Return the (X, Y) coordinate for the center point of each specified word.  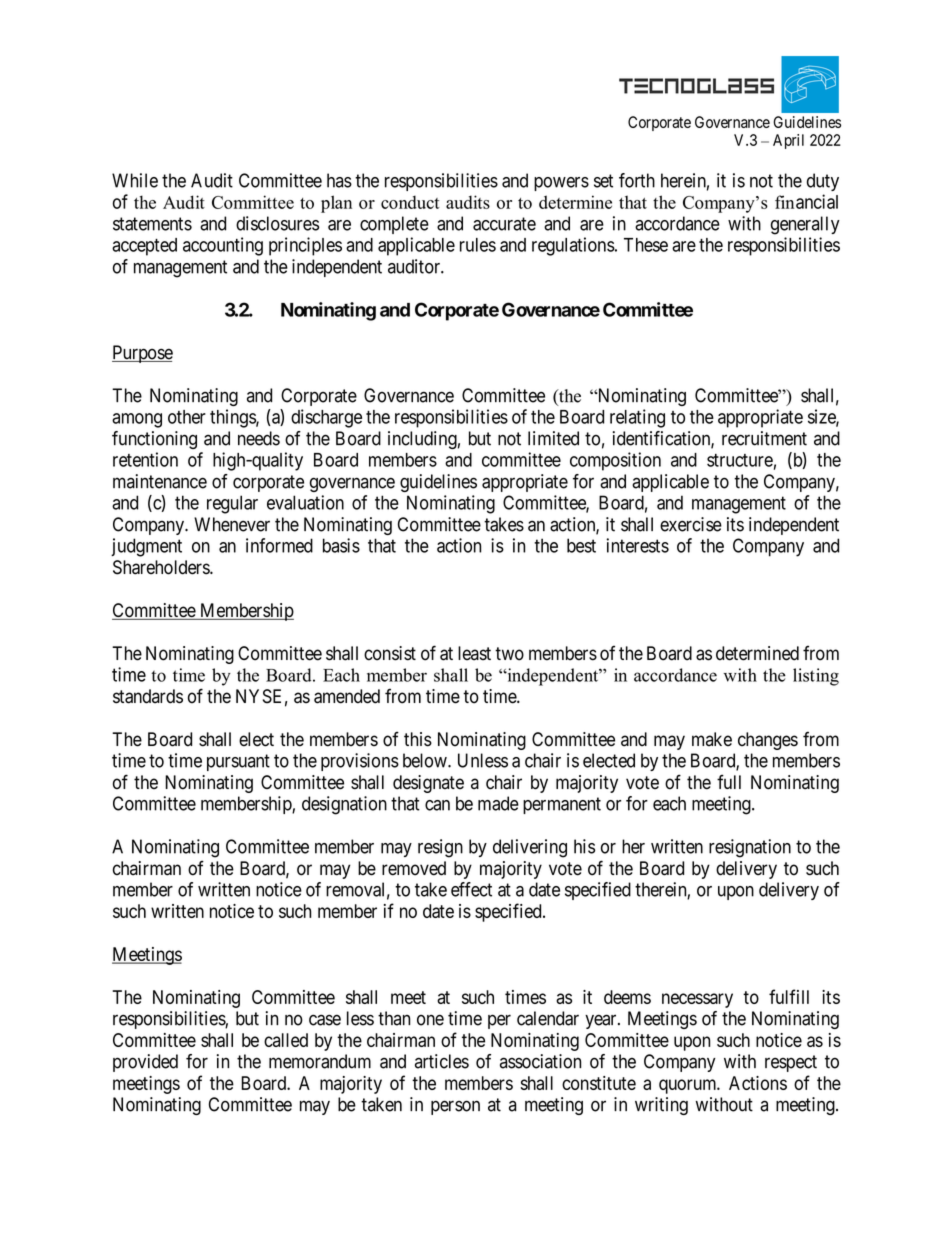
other (187, 417)
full (729, 781)
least (474, 653)
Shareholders (162, 567)
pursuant (238, 762)
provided (145, 1063)
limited (553, 438)
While (135, 180)
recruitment (764, 438)
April (788, 141)
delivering (530, 848)
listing (816, 677)
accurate (504, 224)
